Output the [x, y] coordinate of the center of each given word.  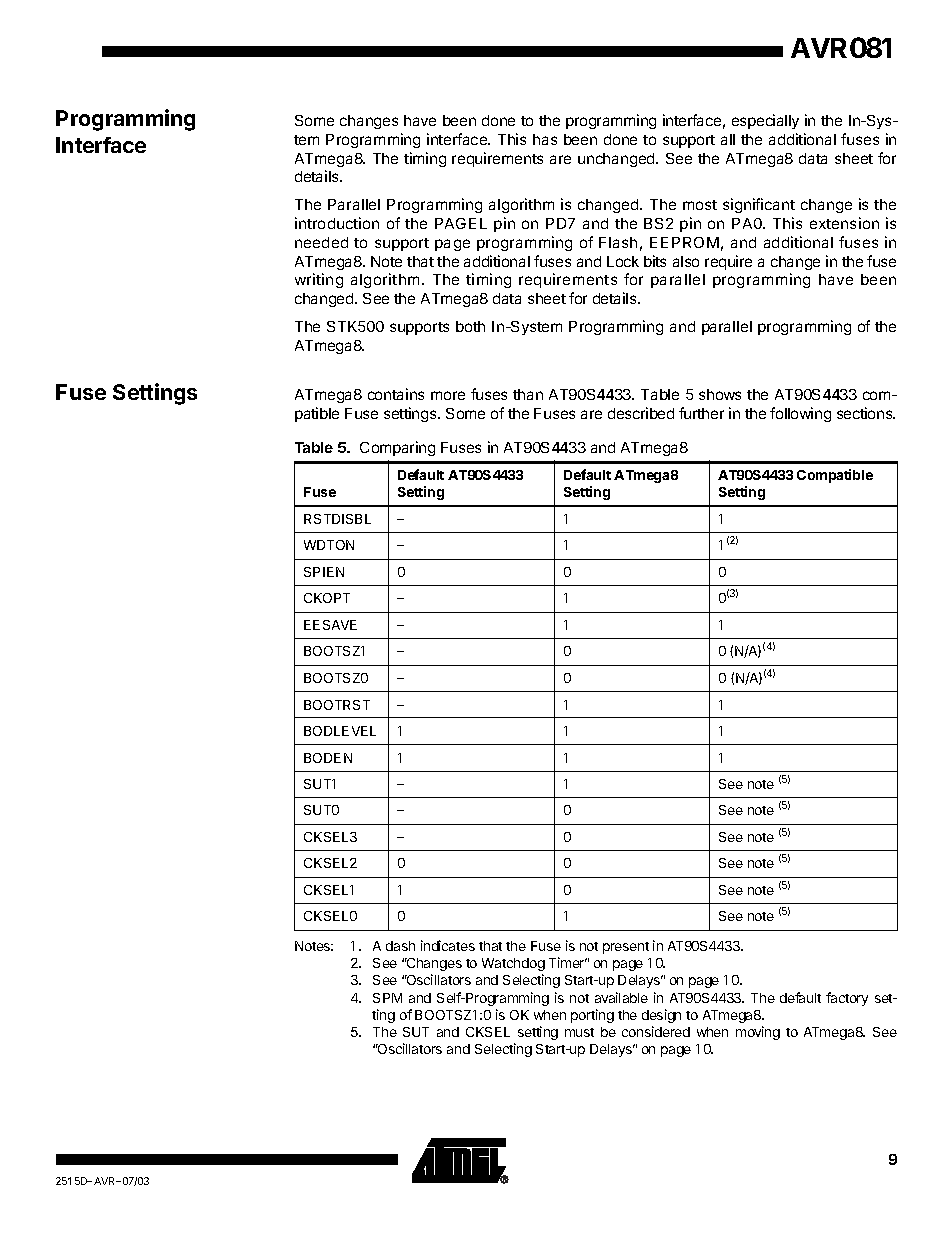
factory [847, 999]
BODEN [328, 758]
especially [765, 121]
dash [400, 946]
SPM [387, 998]
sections [866, 413]
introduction [337, 223]
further [701, 413]
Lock [623, 261]
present [626, 948]
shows [720, 394]
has [545, 139]
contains [396, 394]
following [800, 414]
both [470, 326]
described [641, 413]
